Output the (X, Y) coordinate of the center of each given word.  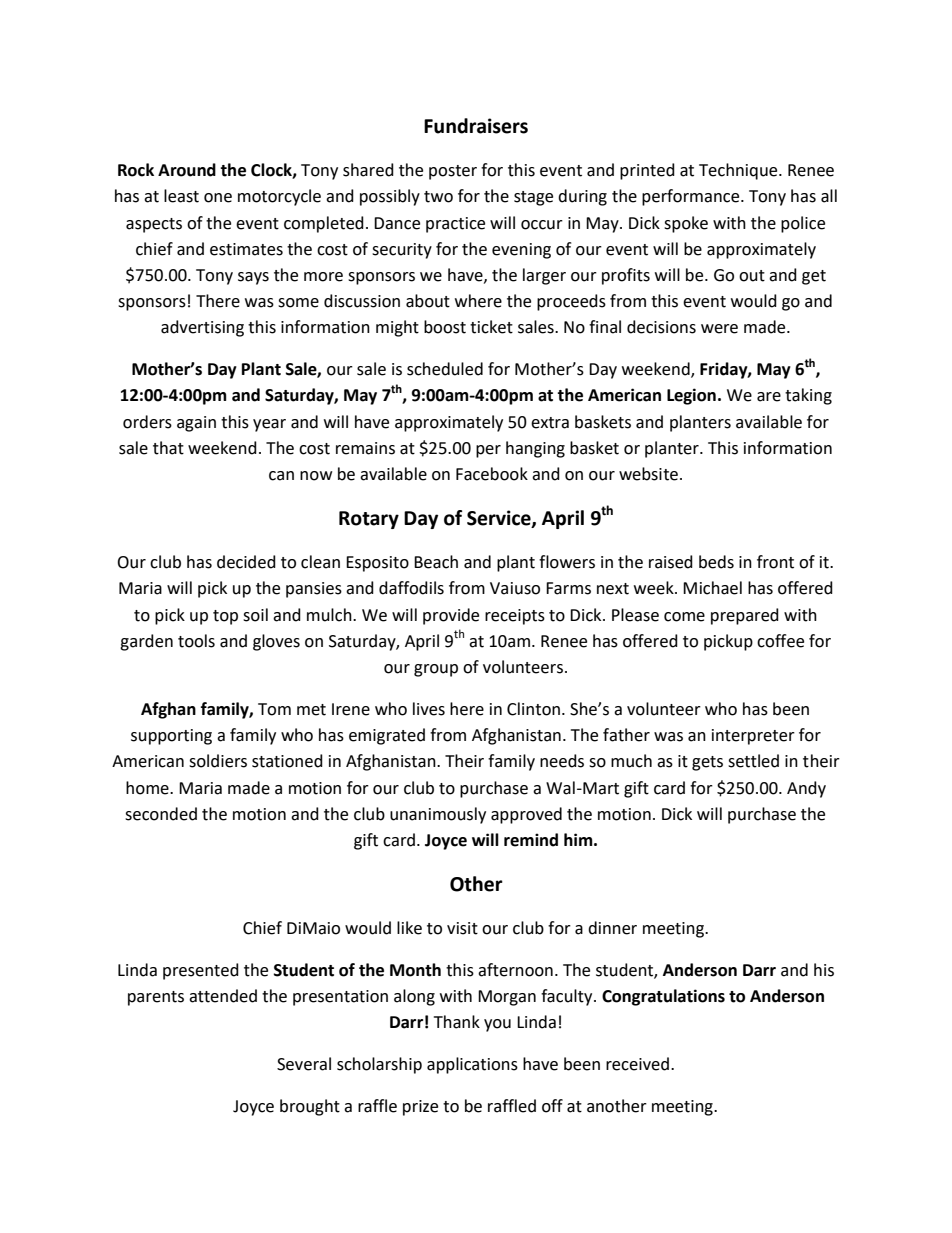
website (650, 474)
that (168, 448)
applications (472, 1065)
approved (526, 815)
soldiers (218, 761)
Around (187, 170)
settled (753, 761)
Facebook (492, 474)
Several (304, 1064)
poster (453, 172)
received (637, 1064)
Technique (739, 171)
